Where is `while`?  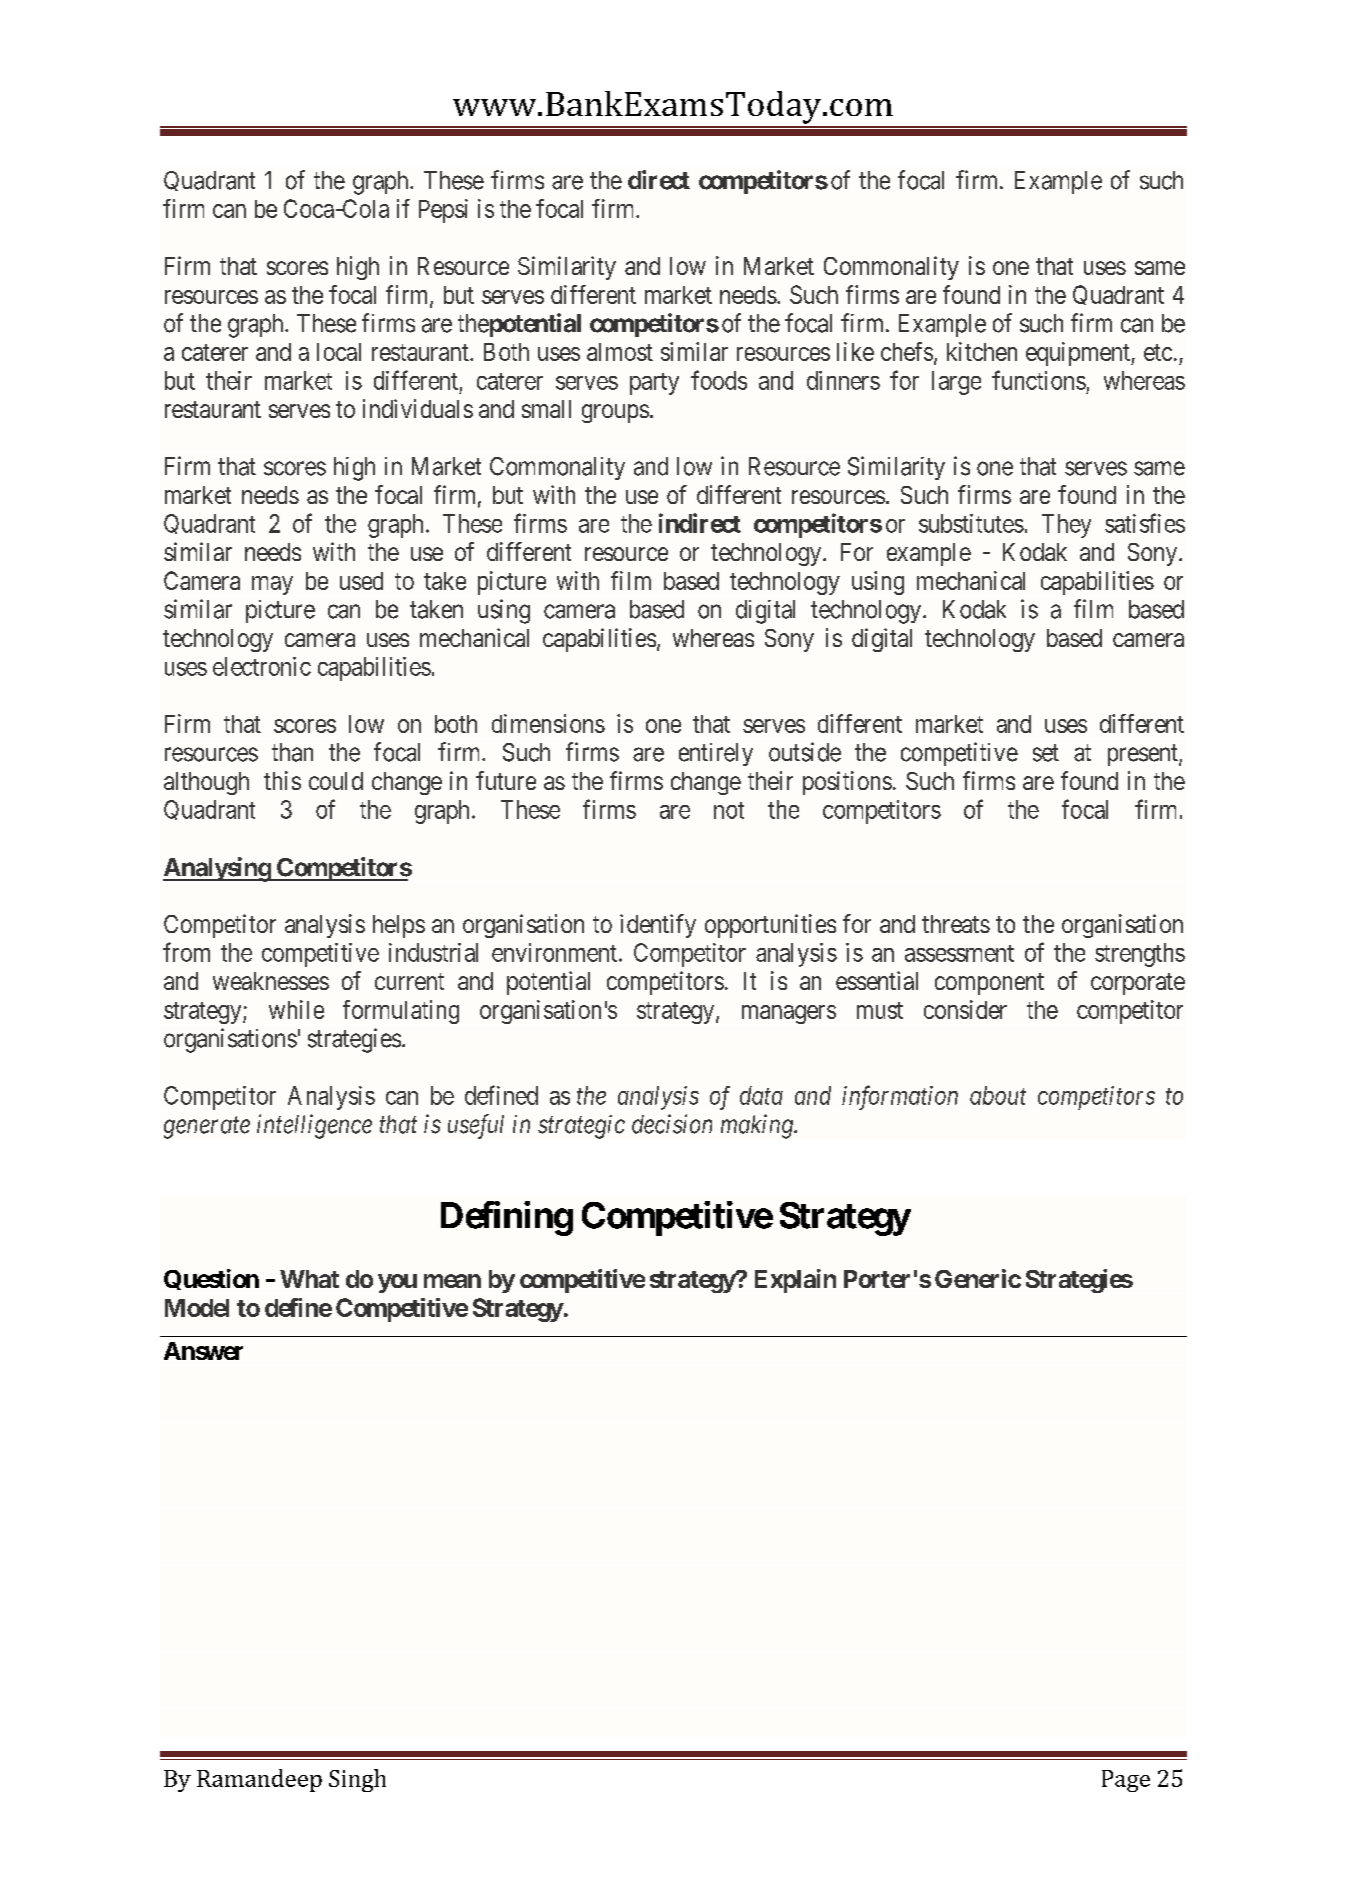 while is located at coordinates (296, 1009).
